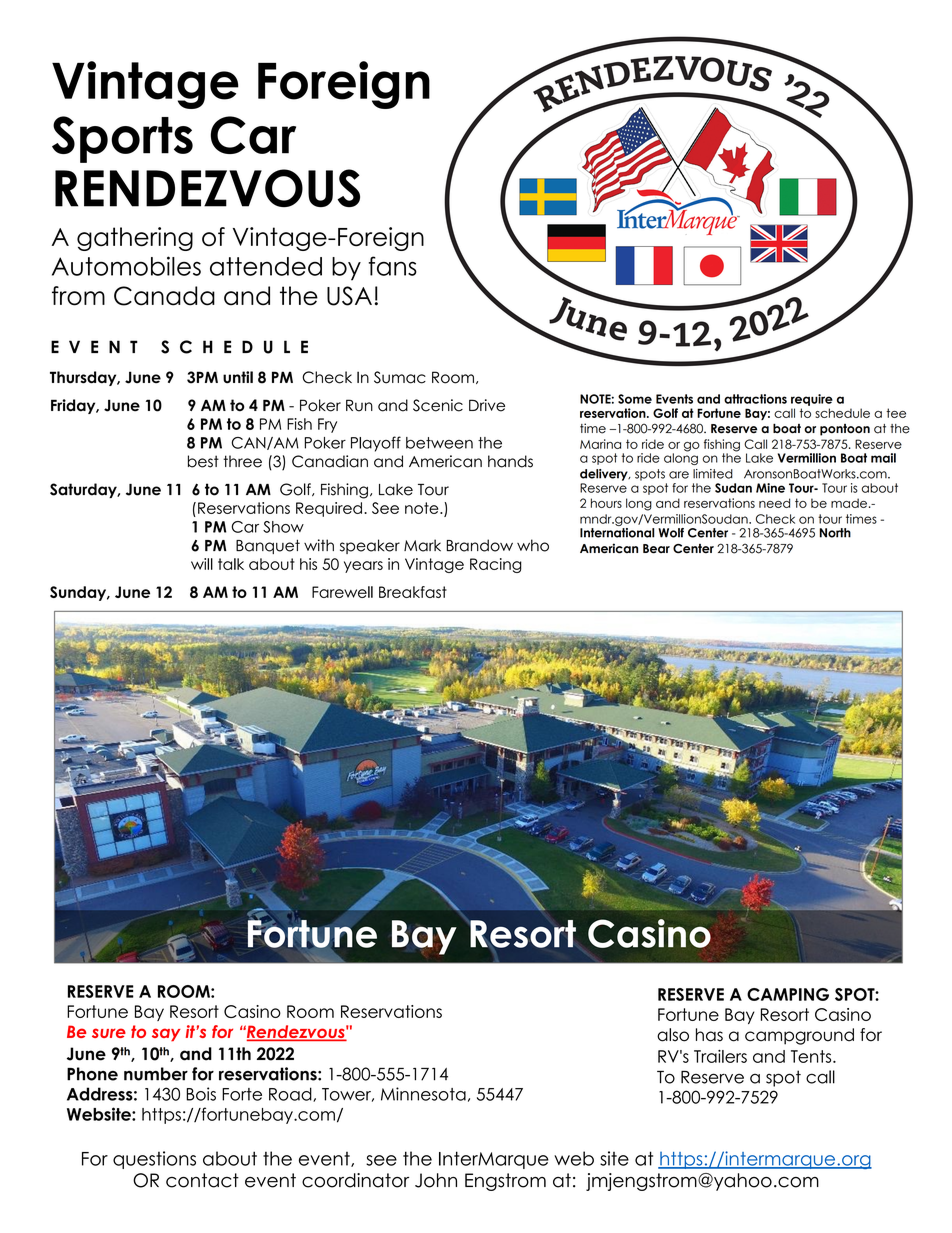  Describe the element at coordinates (154, 1160) in the image. I see `questions` at that location.
